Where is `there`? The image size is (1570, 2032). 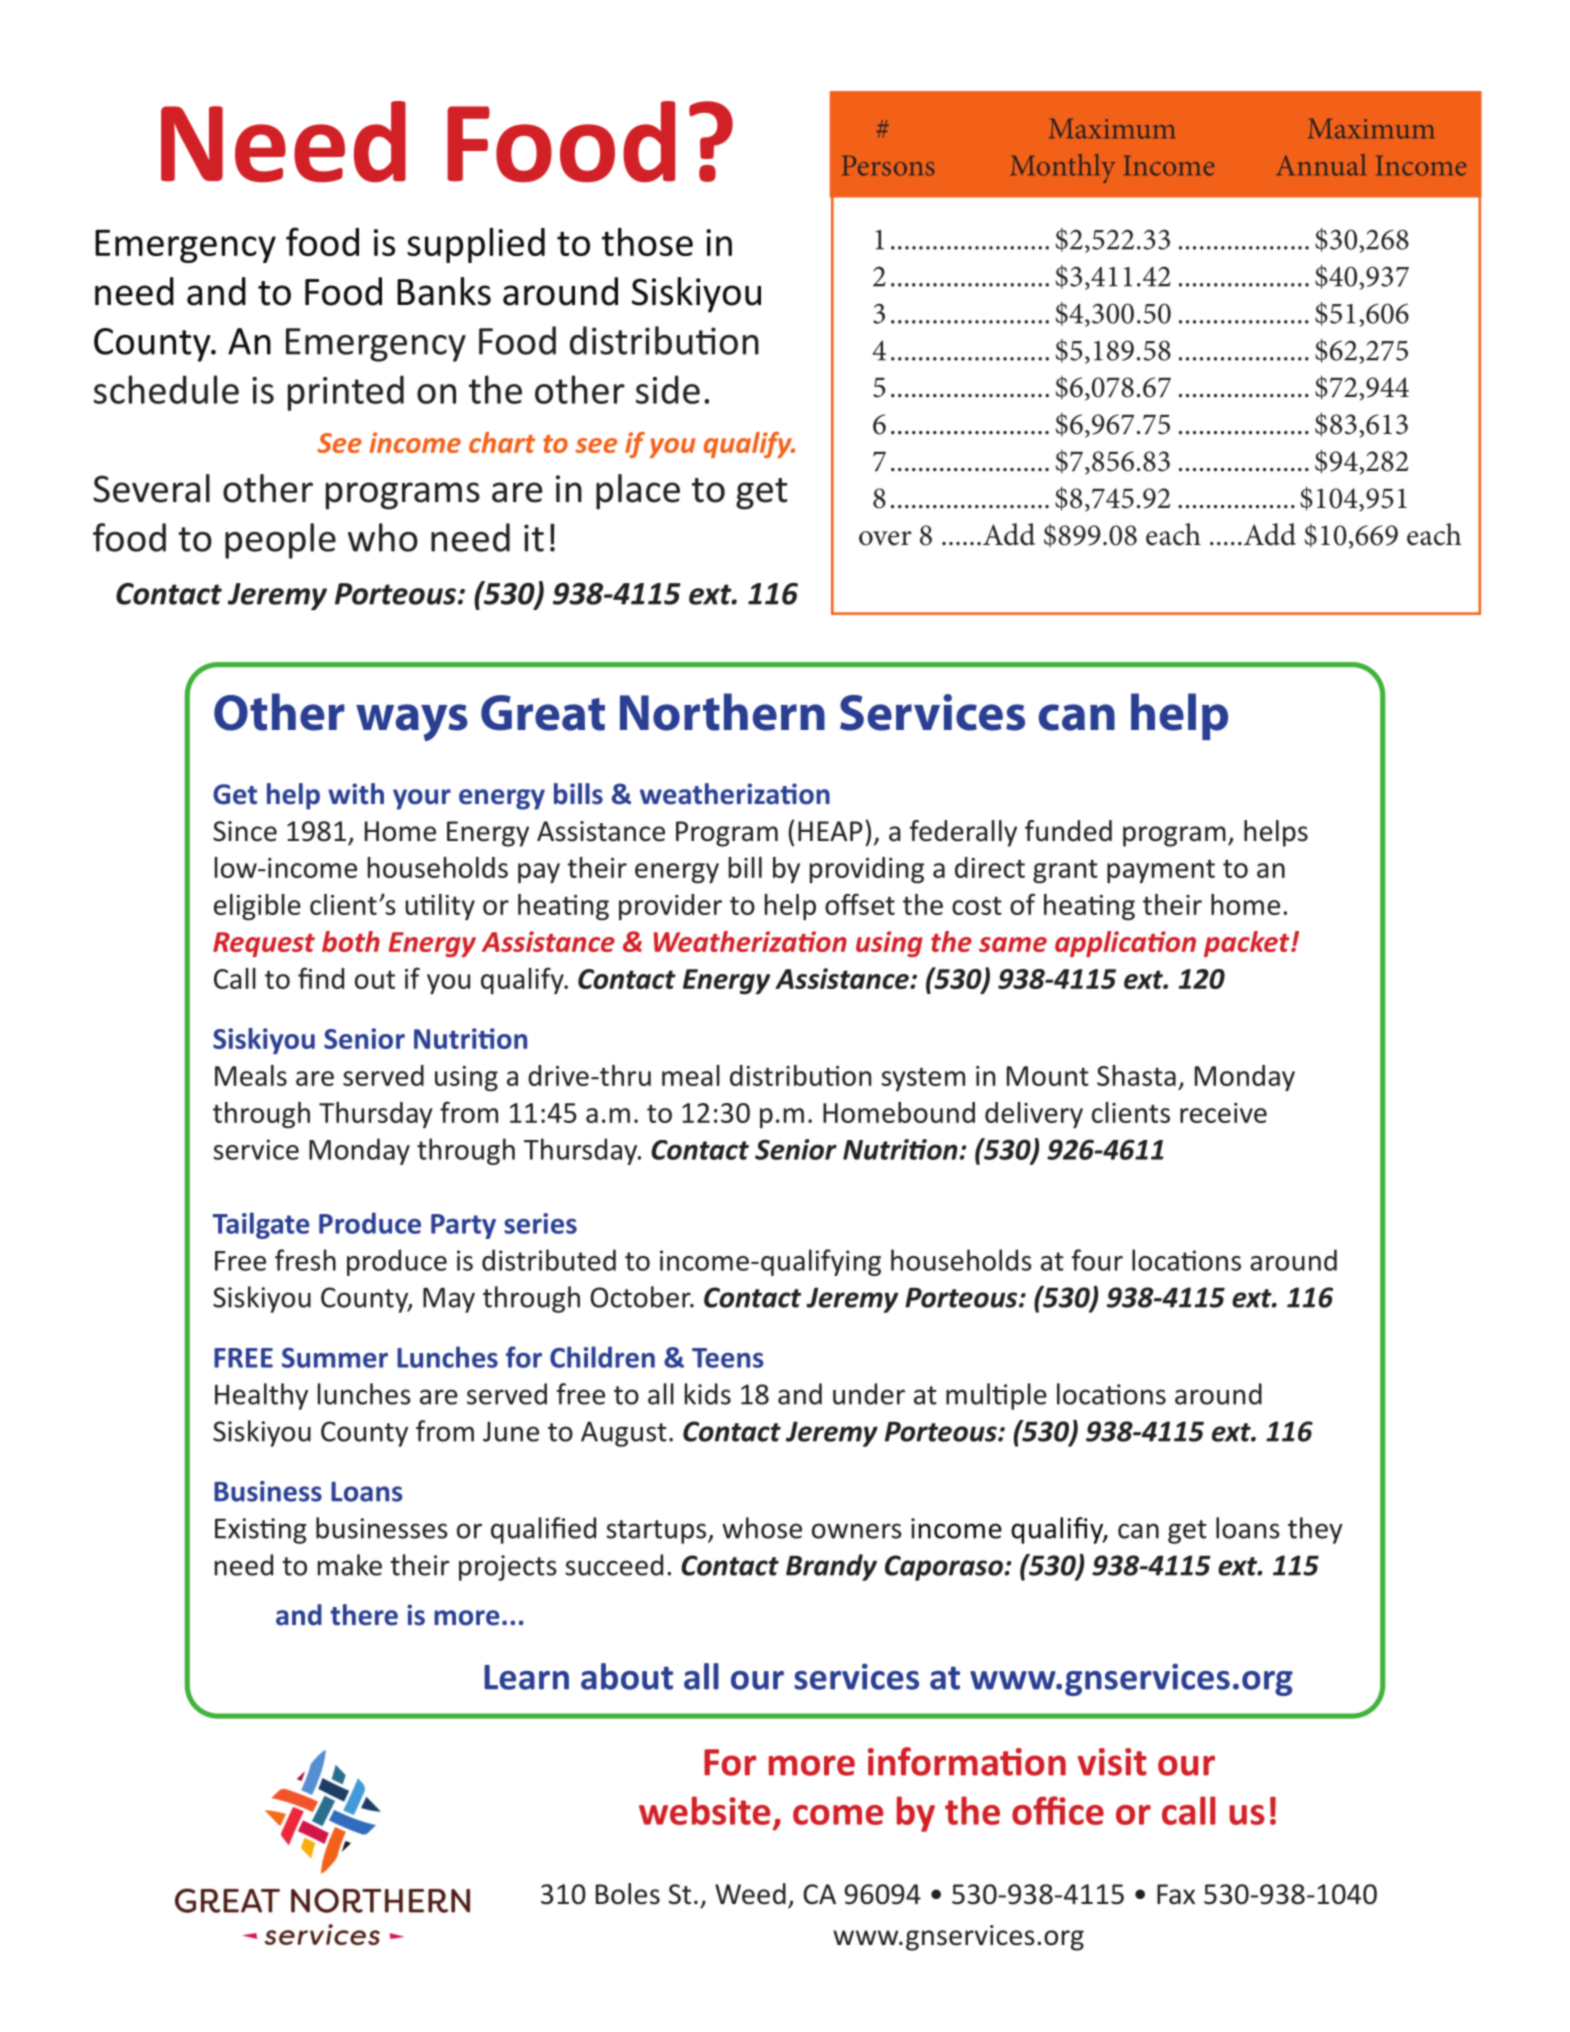 there is located at coordinates (364, 1615).
